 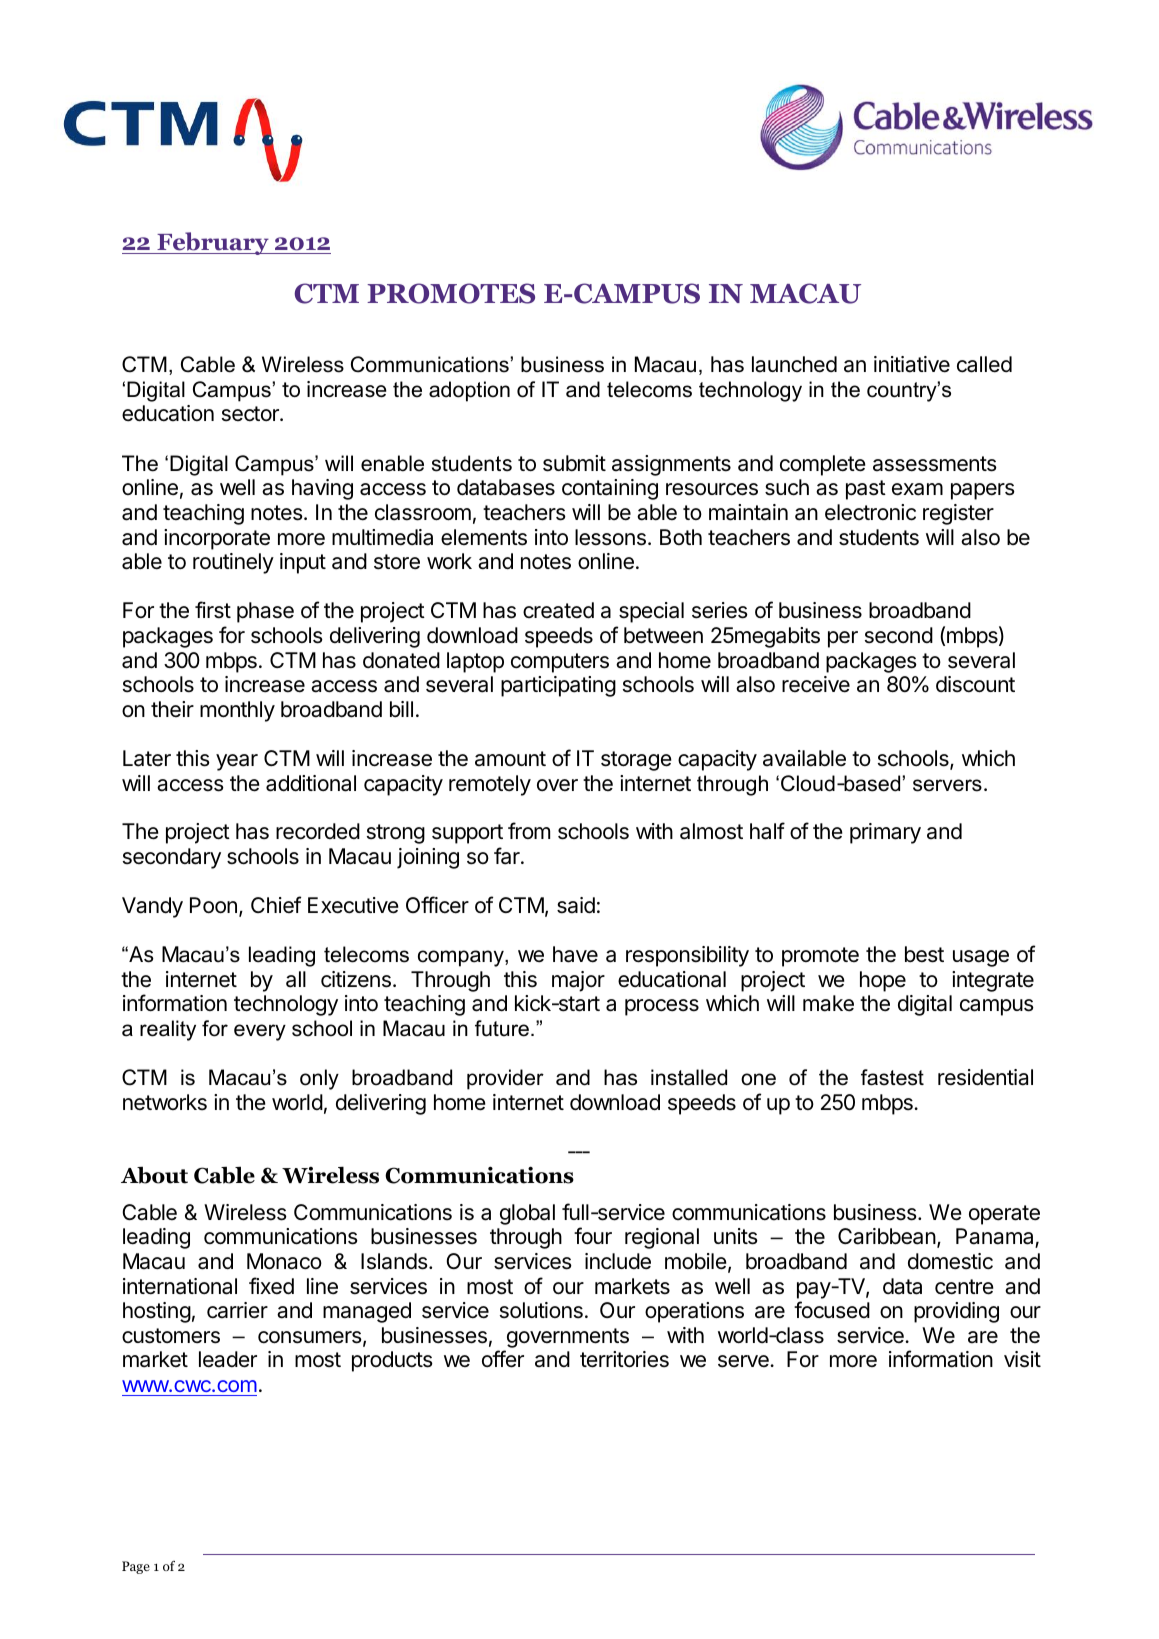 I want to click on phase, so click(x=265, y=612).
